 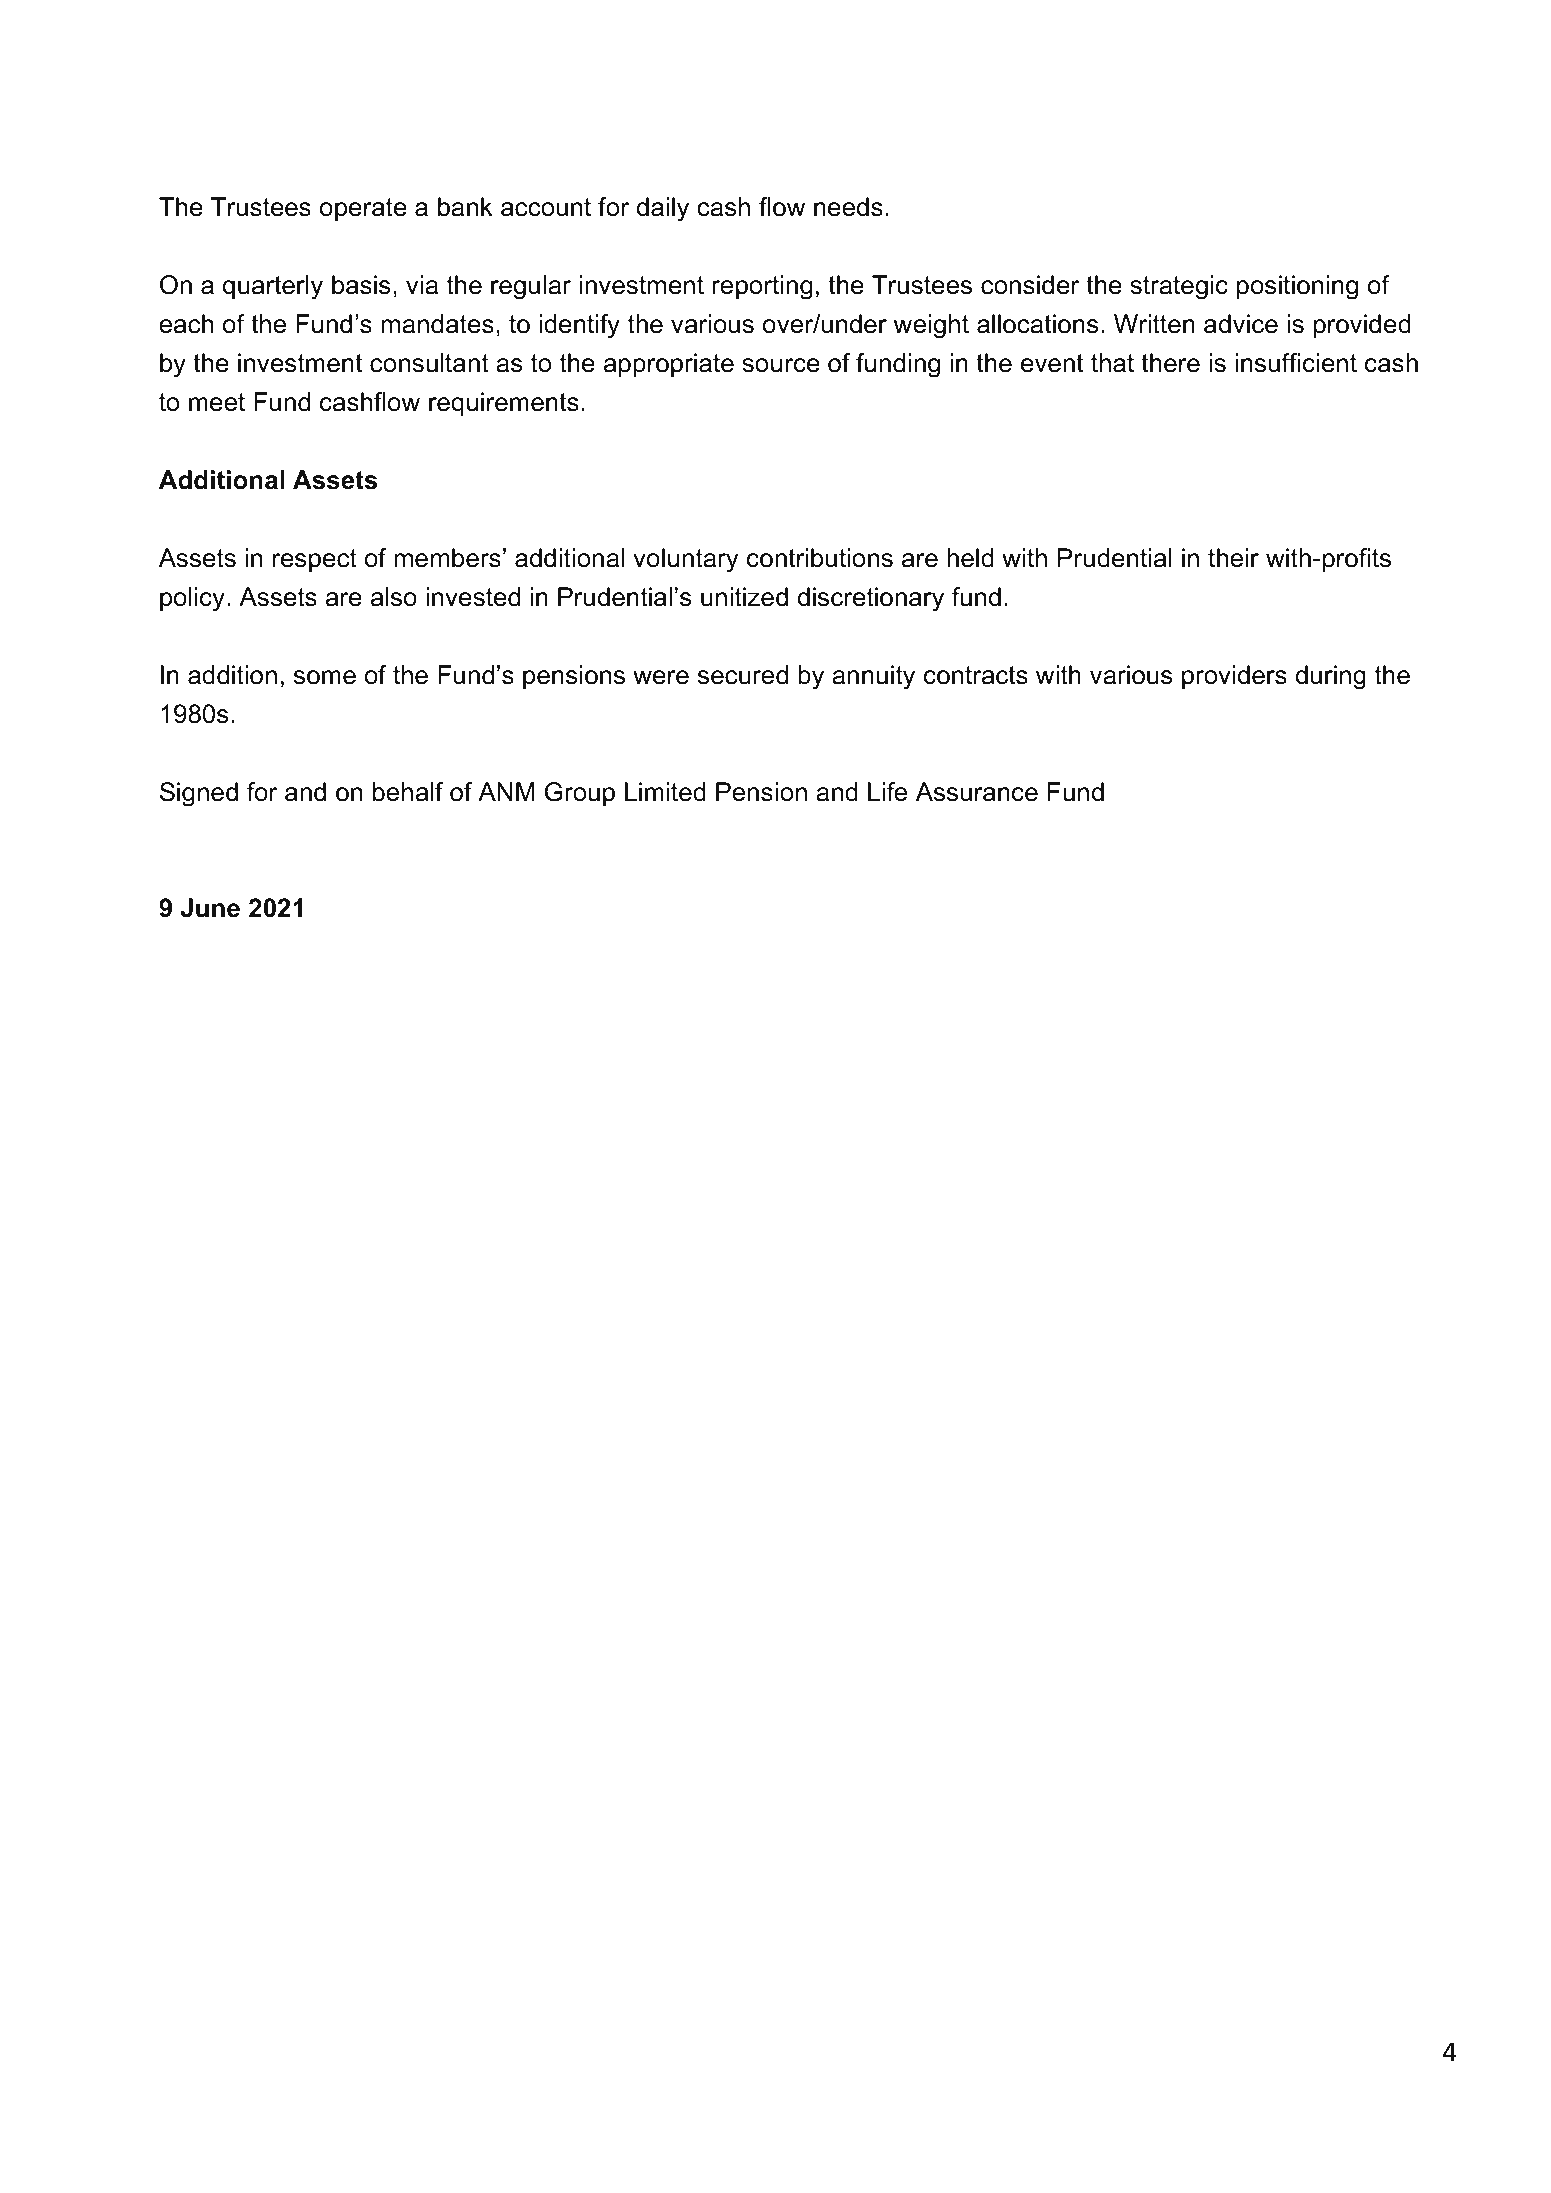 What do you see at coordinates (1234, 677) in the page?
I see `providers` at bounding box center [1234, 677].
